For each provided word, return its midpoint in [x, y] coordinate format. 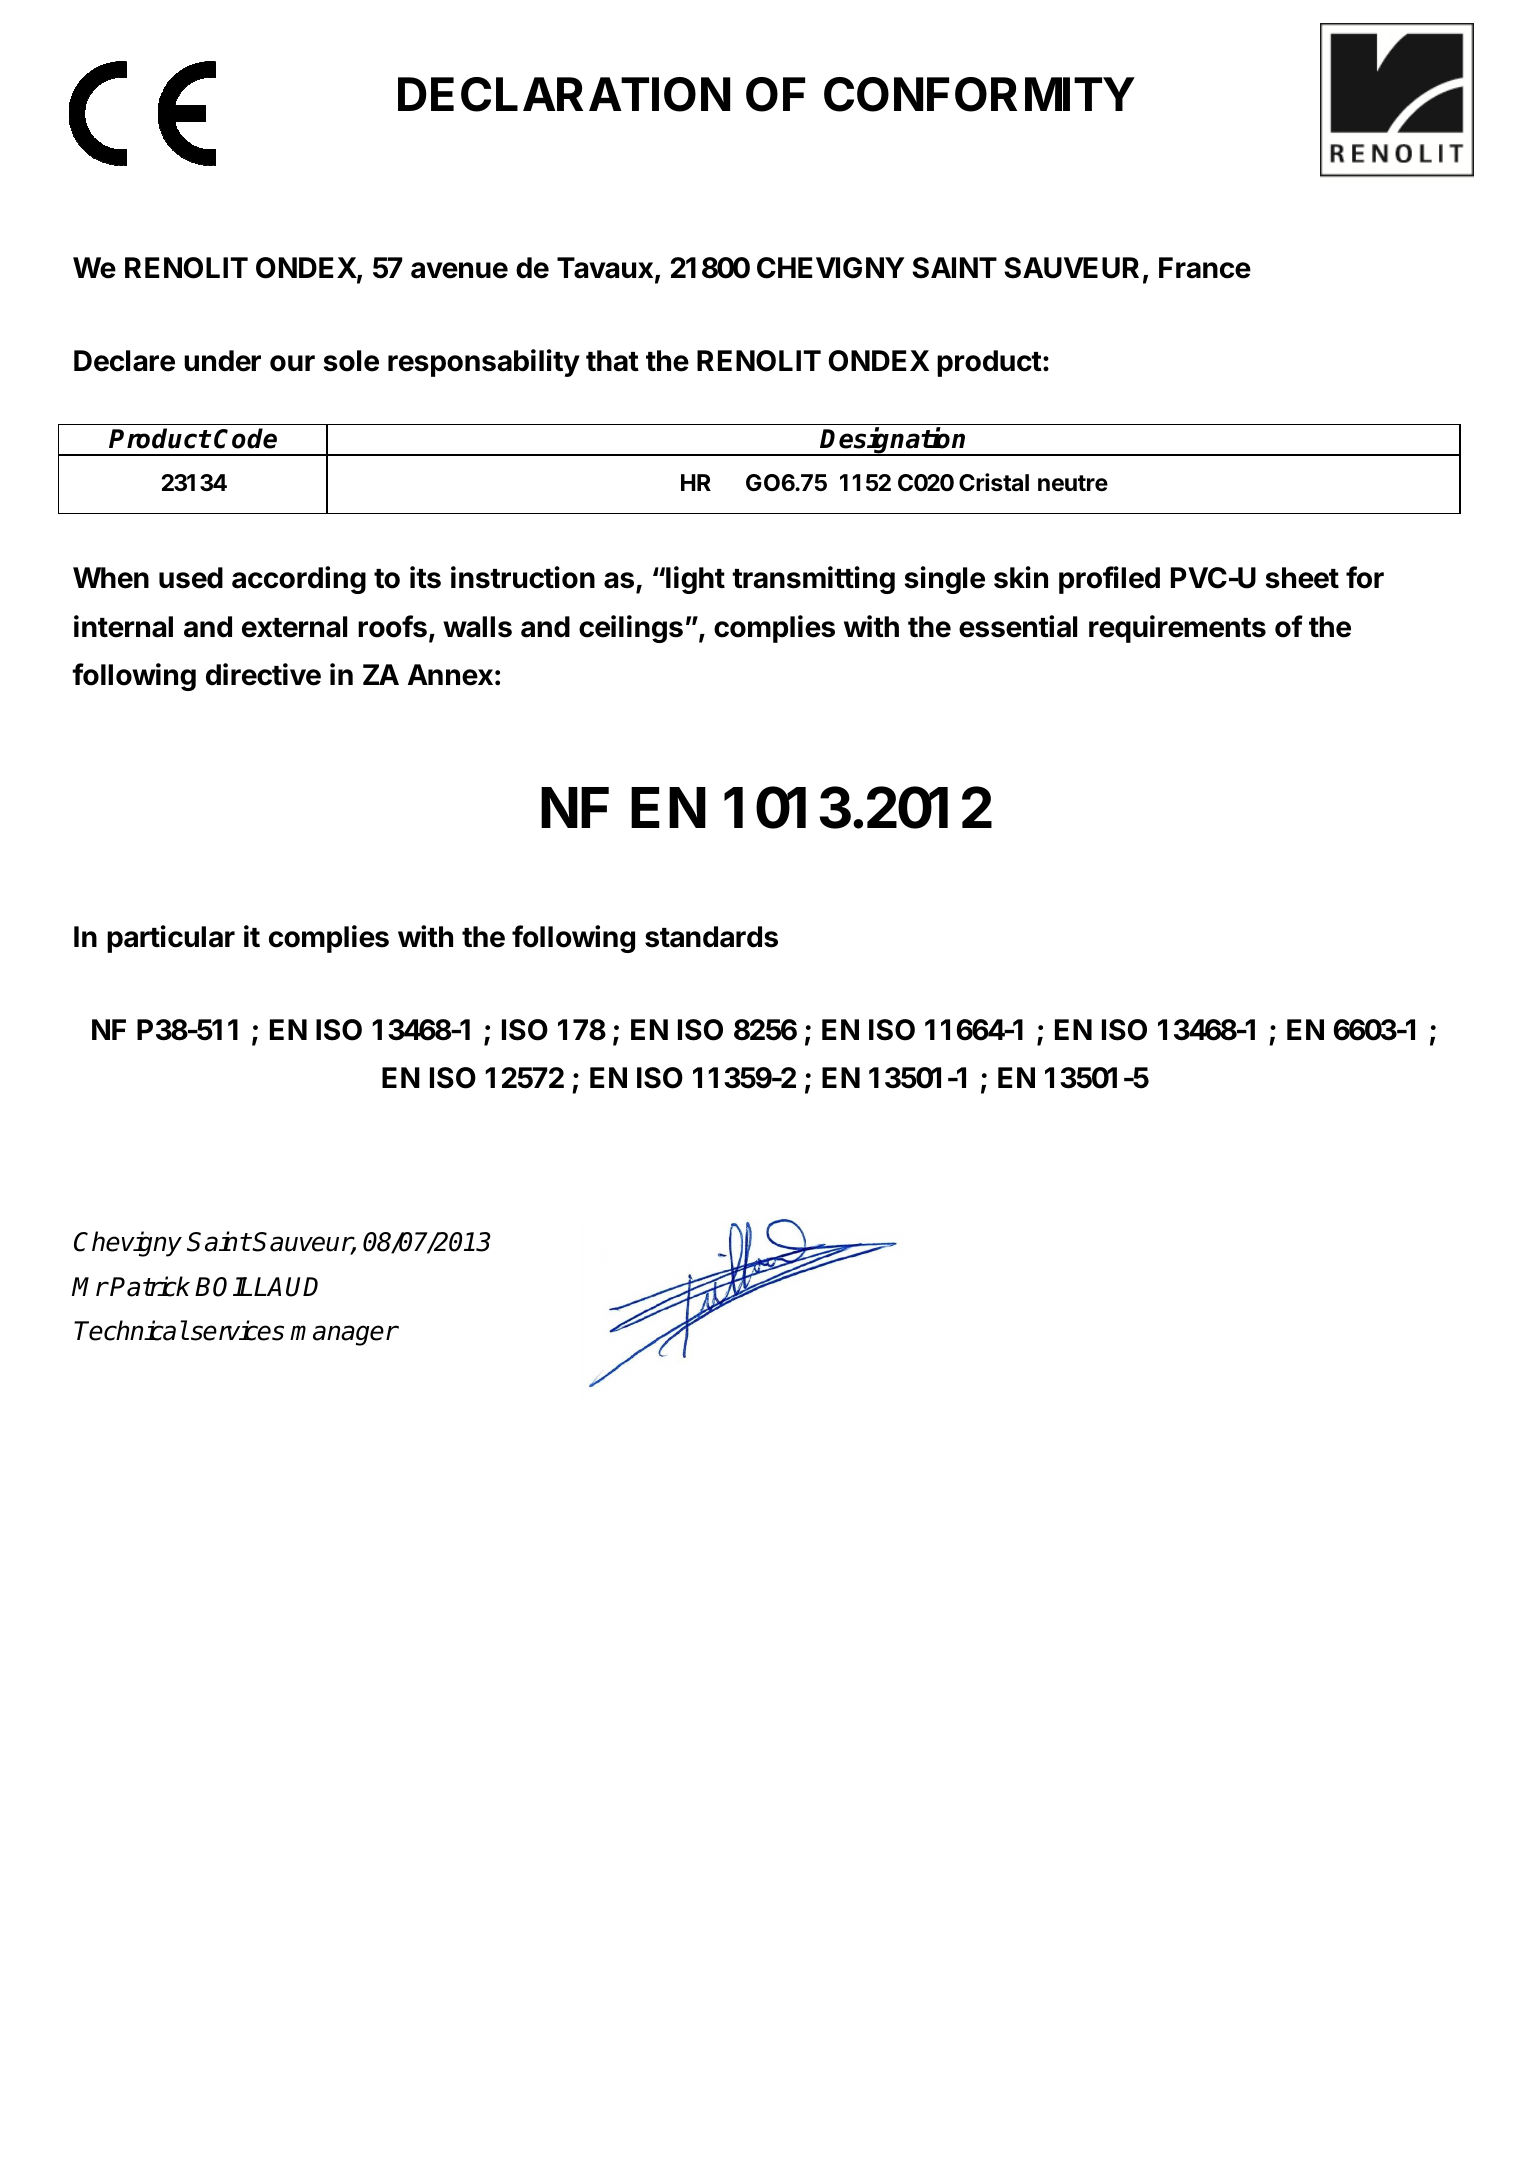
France [1205, 268]
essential [1018, 626]
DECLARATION [564, 94]
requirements [1177, 629]
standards [711, 937]
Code [245, 438]
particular [171, 939]
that [612, 361]
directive [263, 674]
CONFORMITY [979, 94]
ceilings [631, 629]
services [237, 1330]
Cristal [994, 482]
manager [344, 1335]
